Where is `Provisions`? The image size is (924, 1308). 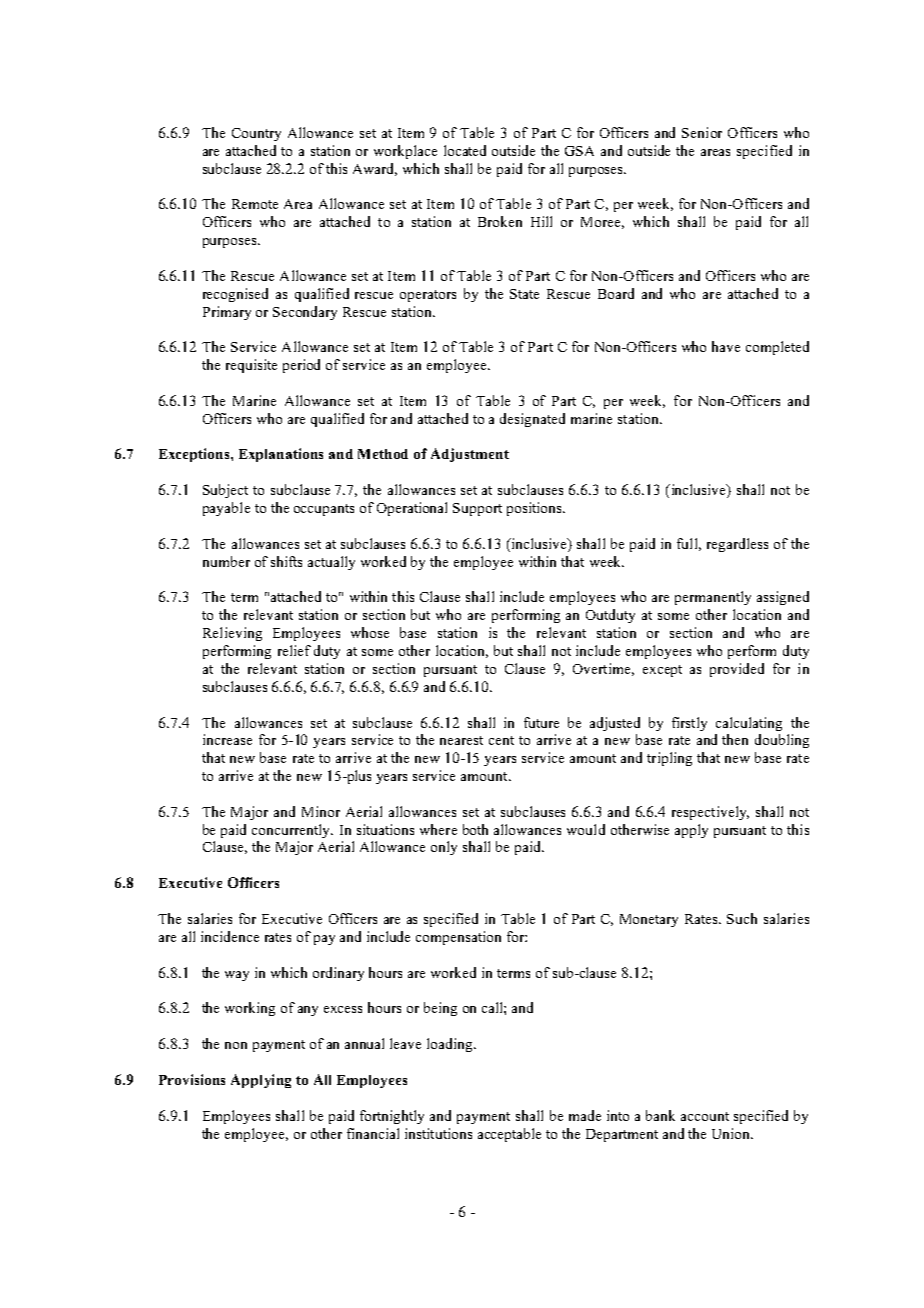 Provisions is located at coordinates (192, 1079).
